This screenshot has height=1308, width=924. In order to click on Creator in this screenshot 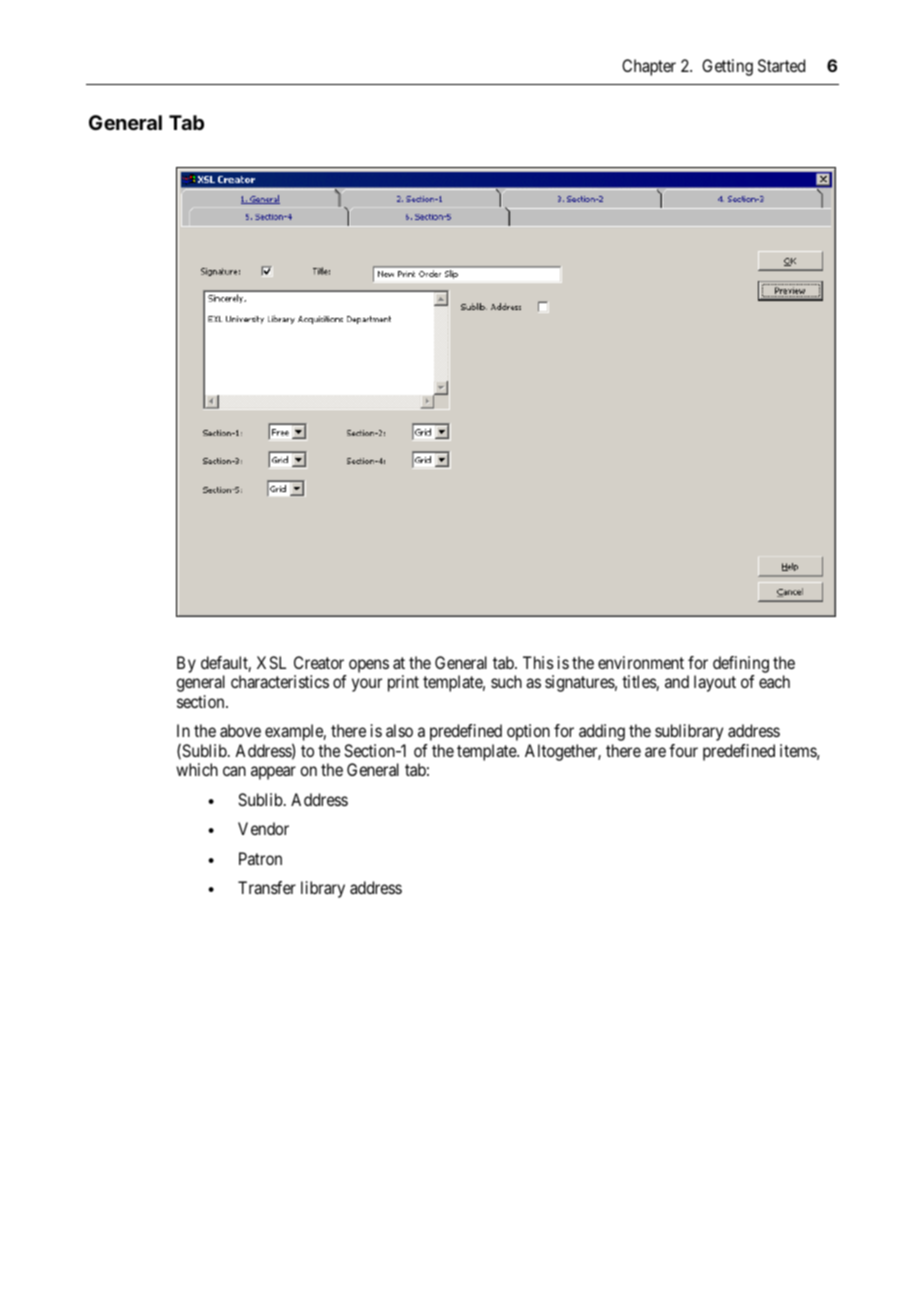, I will do `click(319, 662)`.
